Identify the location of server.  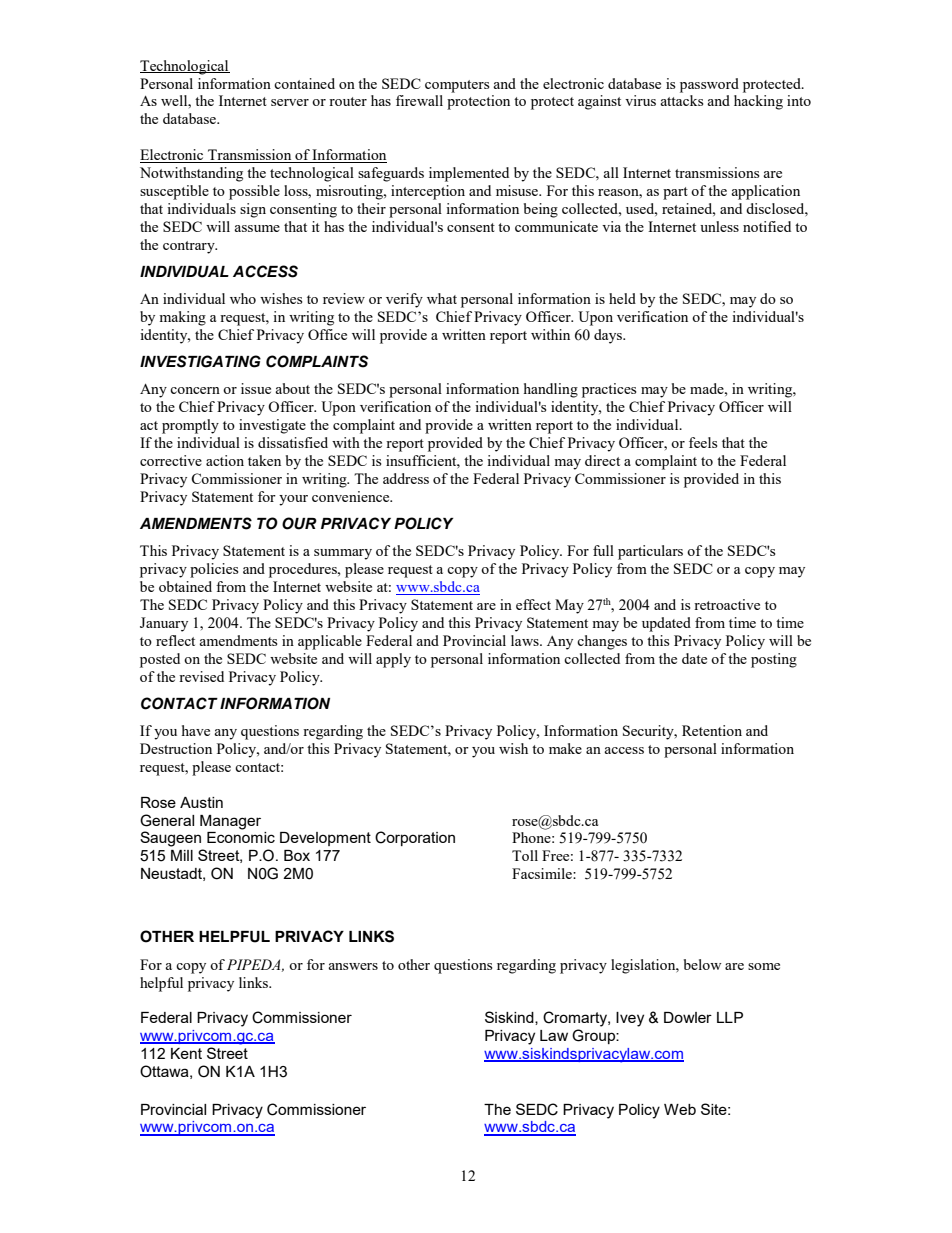
(290, 102).
